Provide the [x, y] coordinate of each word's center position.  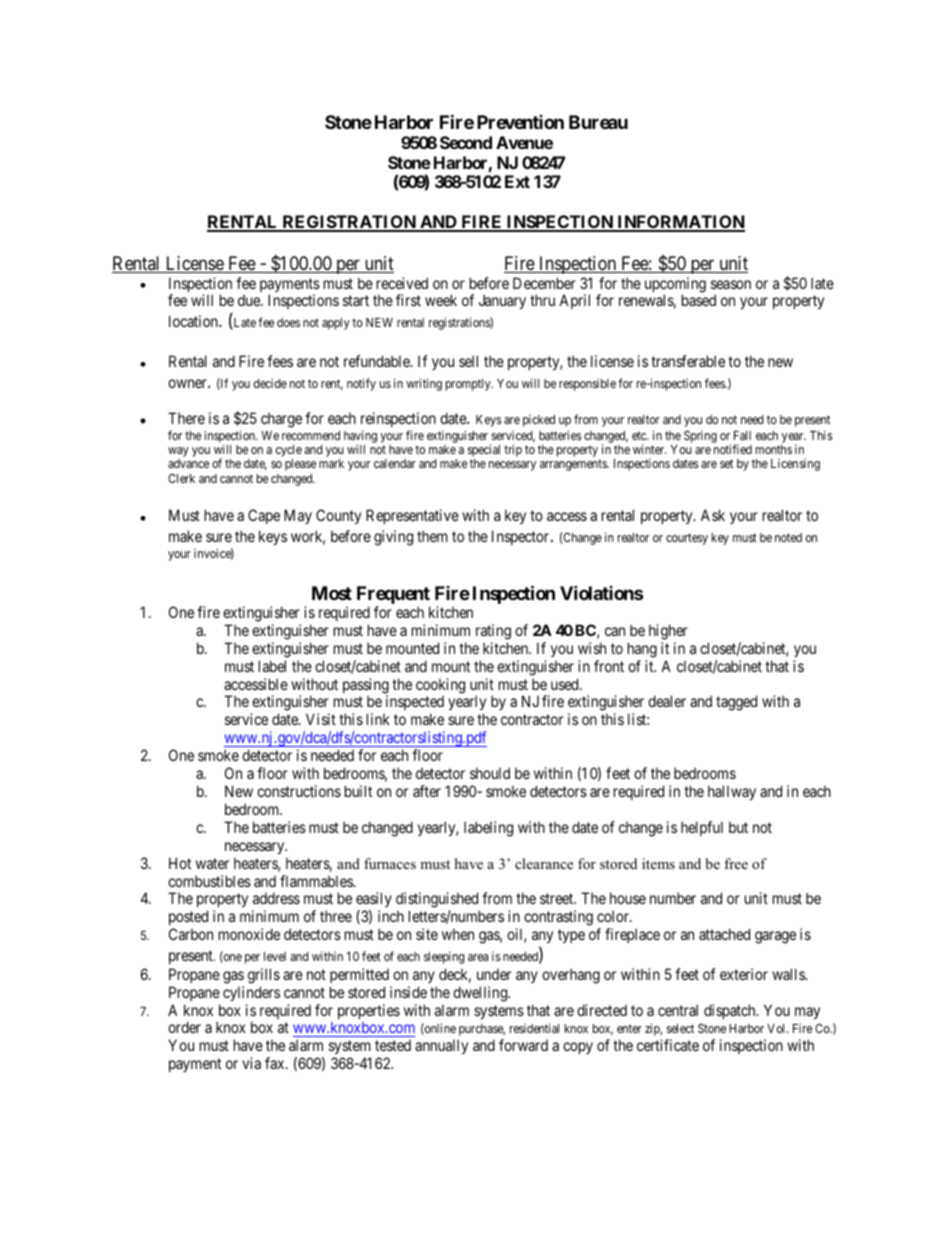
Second [466, 142]
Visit [321, 719]
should [490, 773]
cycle [289, 452]
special [484, 452]
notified [733, 449]
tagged [736, 703]
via [251, 1063]
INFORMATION [680, 223]
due [250, 300]
